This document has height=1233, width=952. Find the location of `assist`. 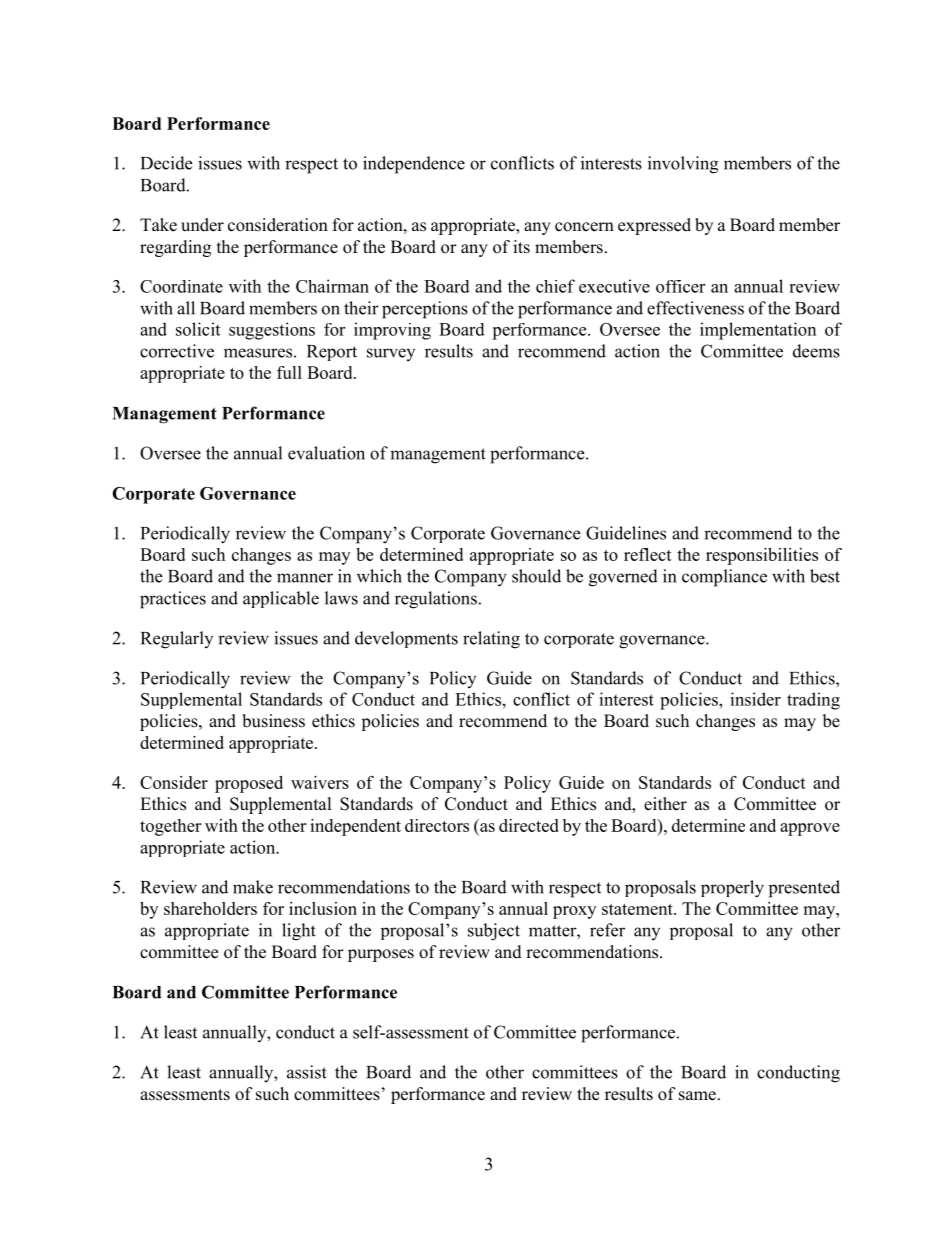

assist is located at coordinates (307, 1072).
